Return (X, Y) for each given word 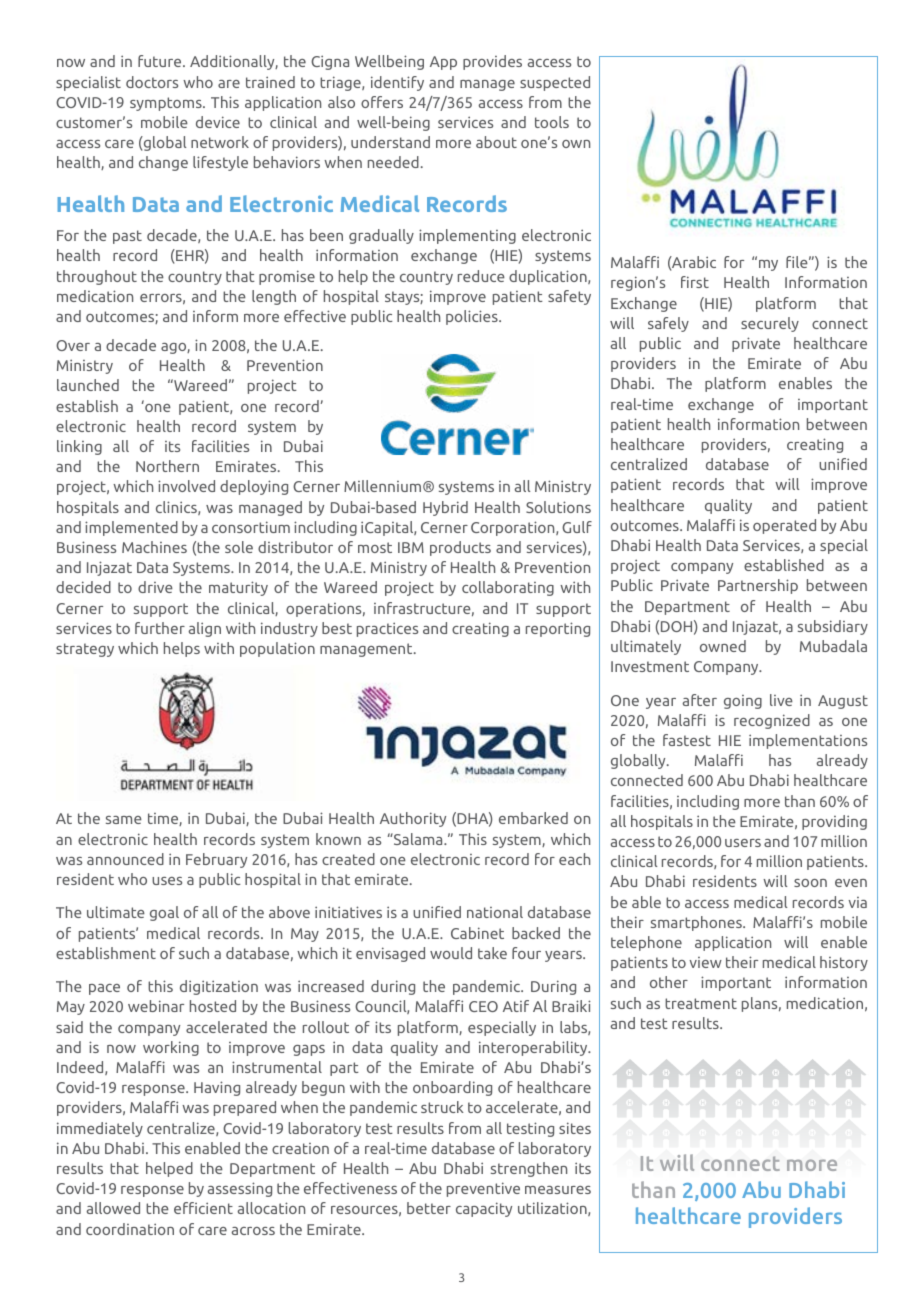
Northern (167, 466)
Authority (413, 819)
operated (784, 526)
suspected (555, 83)
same (124, 820)
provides (492, 62)
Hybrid (445, 508)
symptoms (167, 104)
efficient (203, 1208)
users (743, 843)
